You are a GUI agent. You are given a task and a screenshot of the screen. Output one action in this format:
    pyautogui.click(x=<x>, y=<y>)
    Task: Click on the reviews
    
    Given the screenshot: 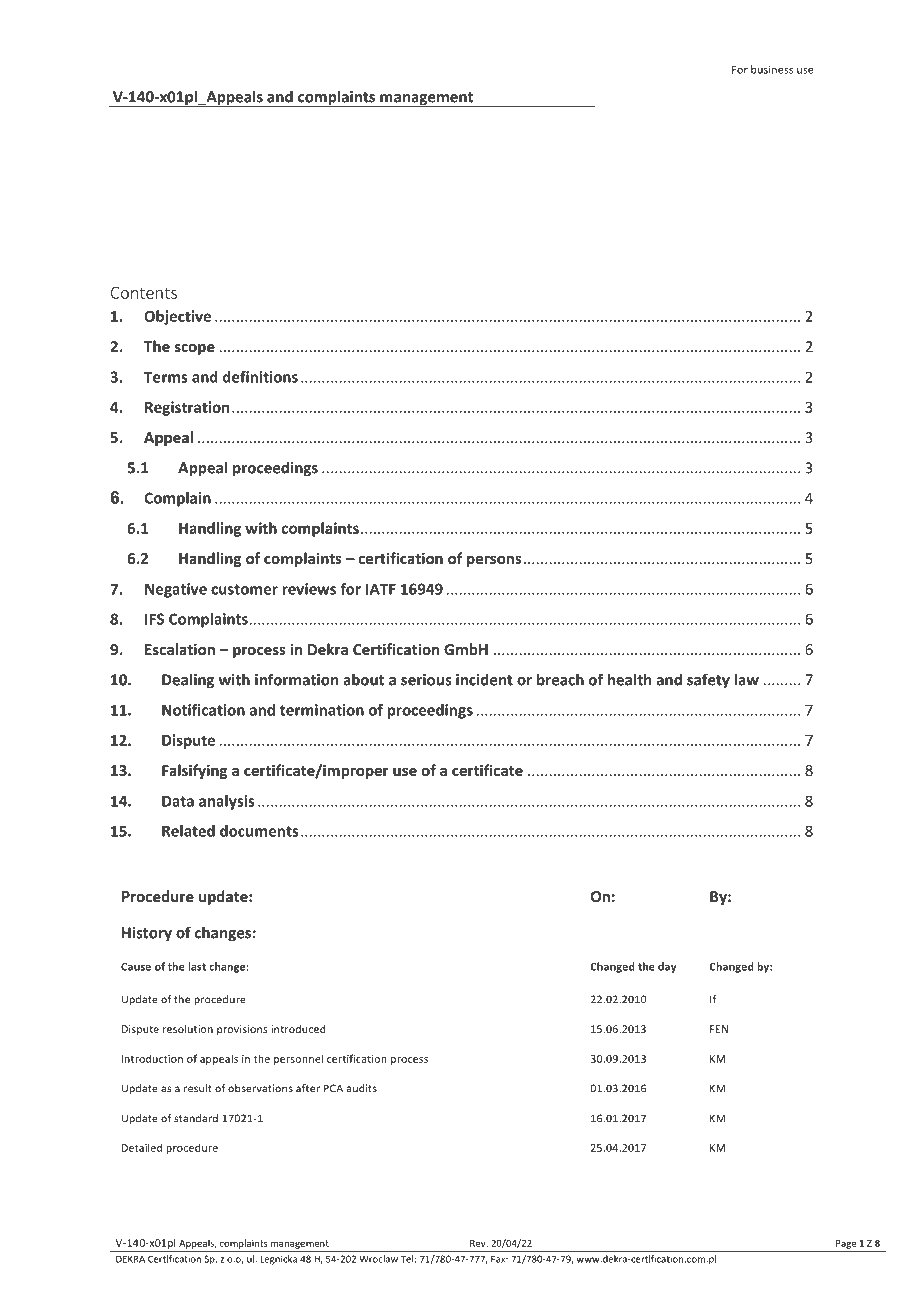 What is the action you would take?
    pyautogui.click(x=309, y=589)
